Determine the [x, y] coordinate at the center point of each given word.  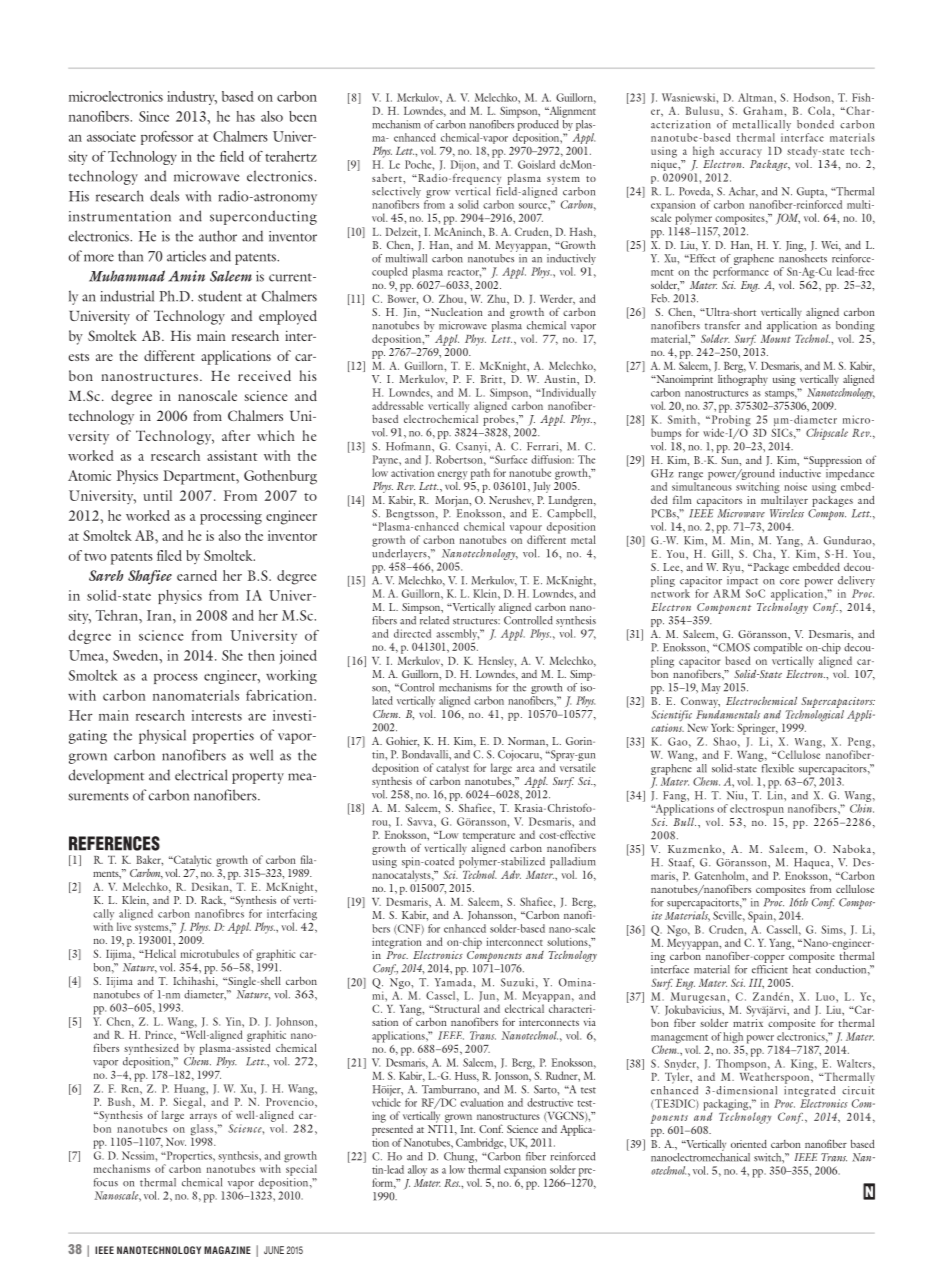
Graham [764, 110]
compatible [779, 650]
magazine [227, 1250]
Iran [160, 615]
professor [167, 138]
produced [538, 124]
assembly [457, 636]
